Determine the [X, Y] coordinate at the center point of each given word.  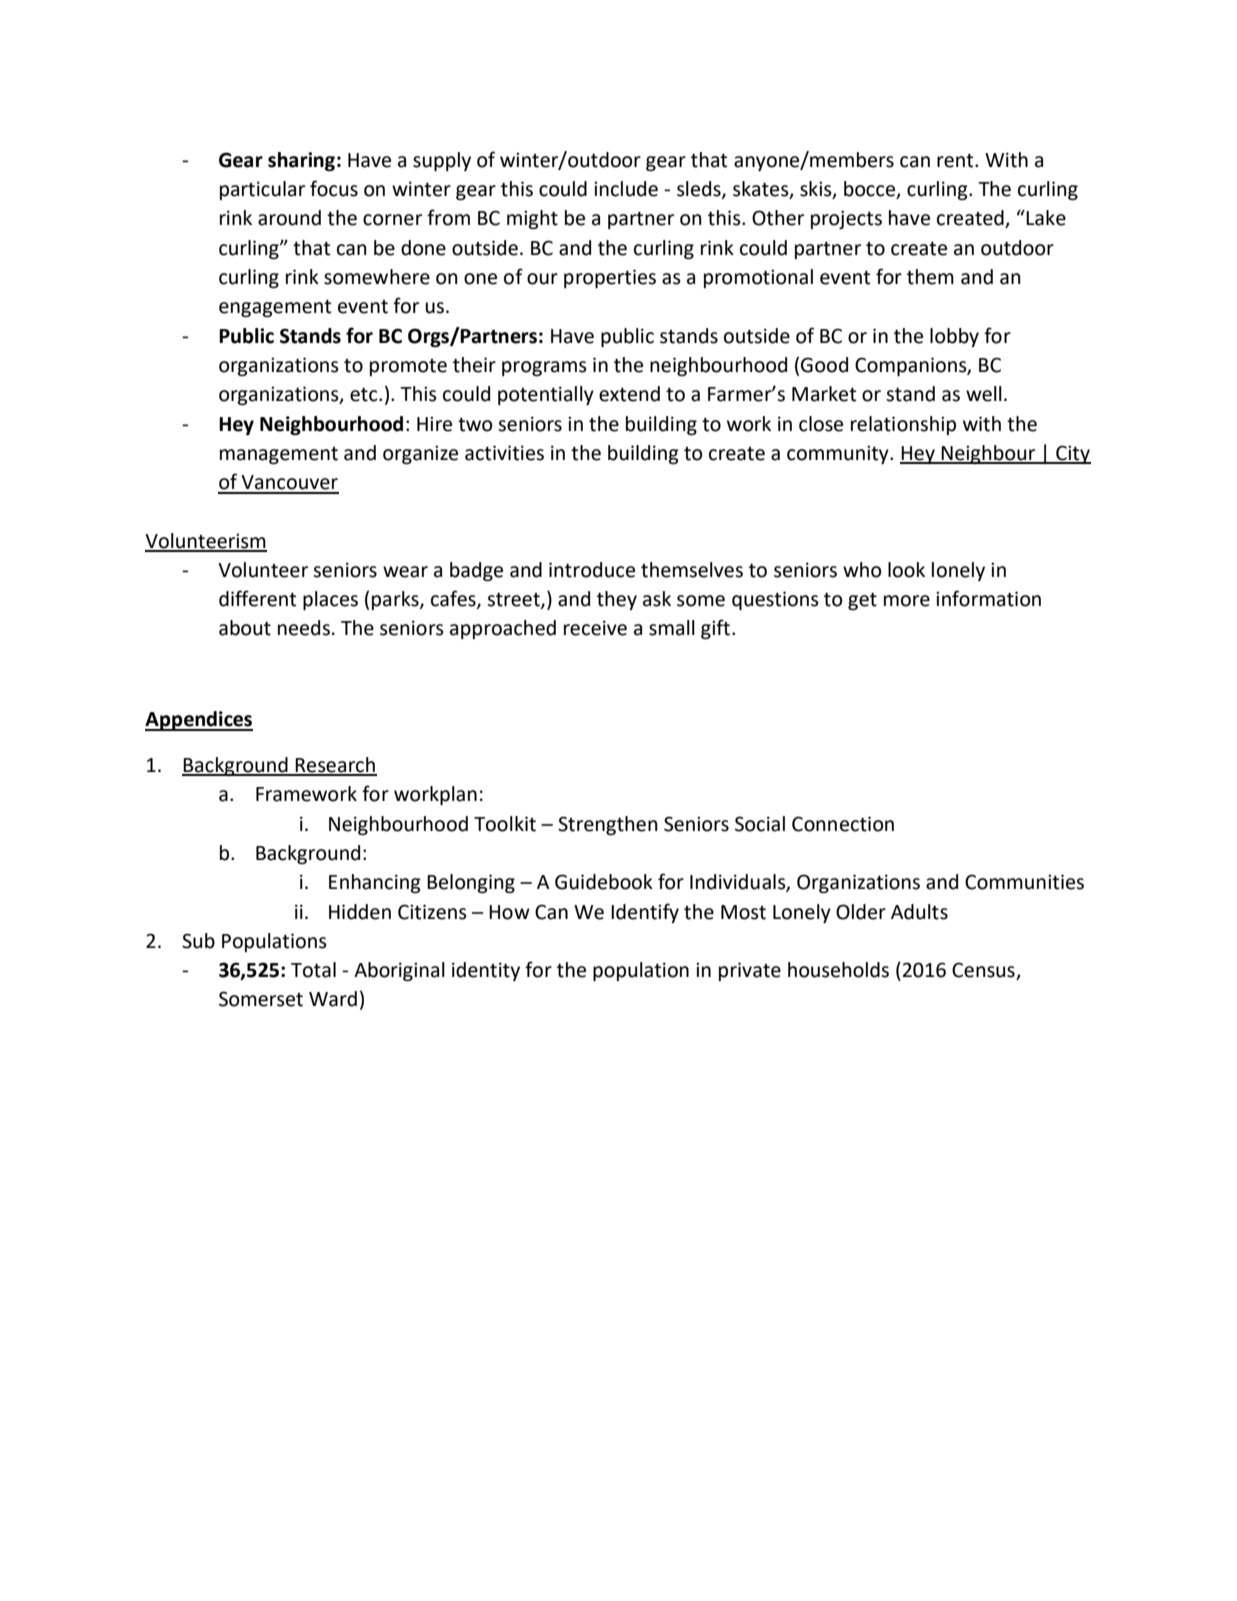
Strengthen [608, 825]
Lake [1045, 218]
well [984, 394]
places [330, 600]
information [988, 598]
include [626, 189]
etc [365, 395]
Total [313, 970]
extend [629, 394]
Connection [843, 824]
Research [335, 766]
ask [657, 599]
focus [334, 188]
